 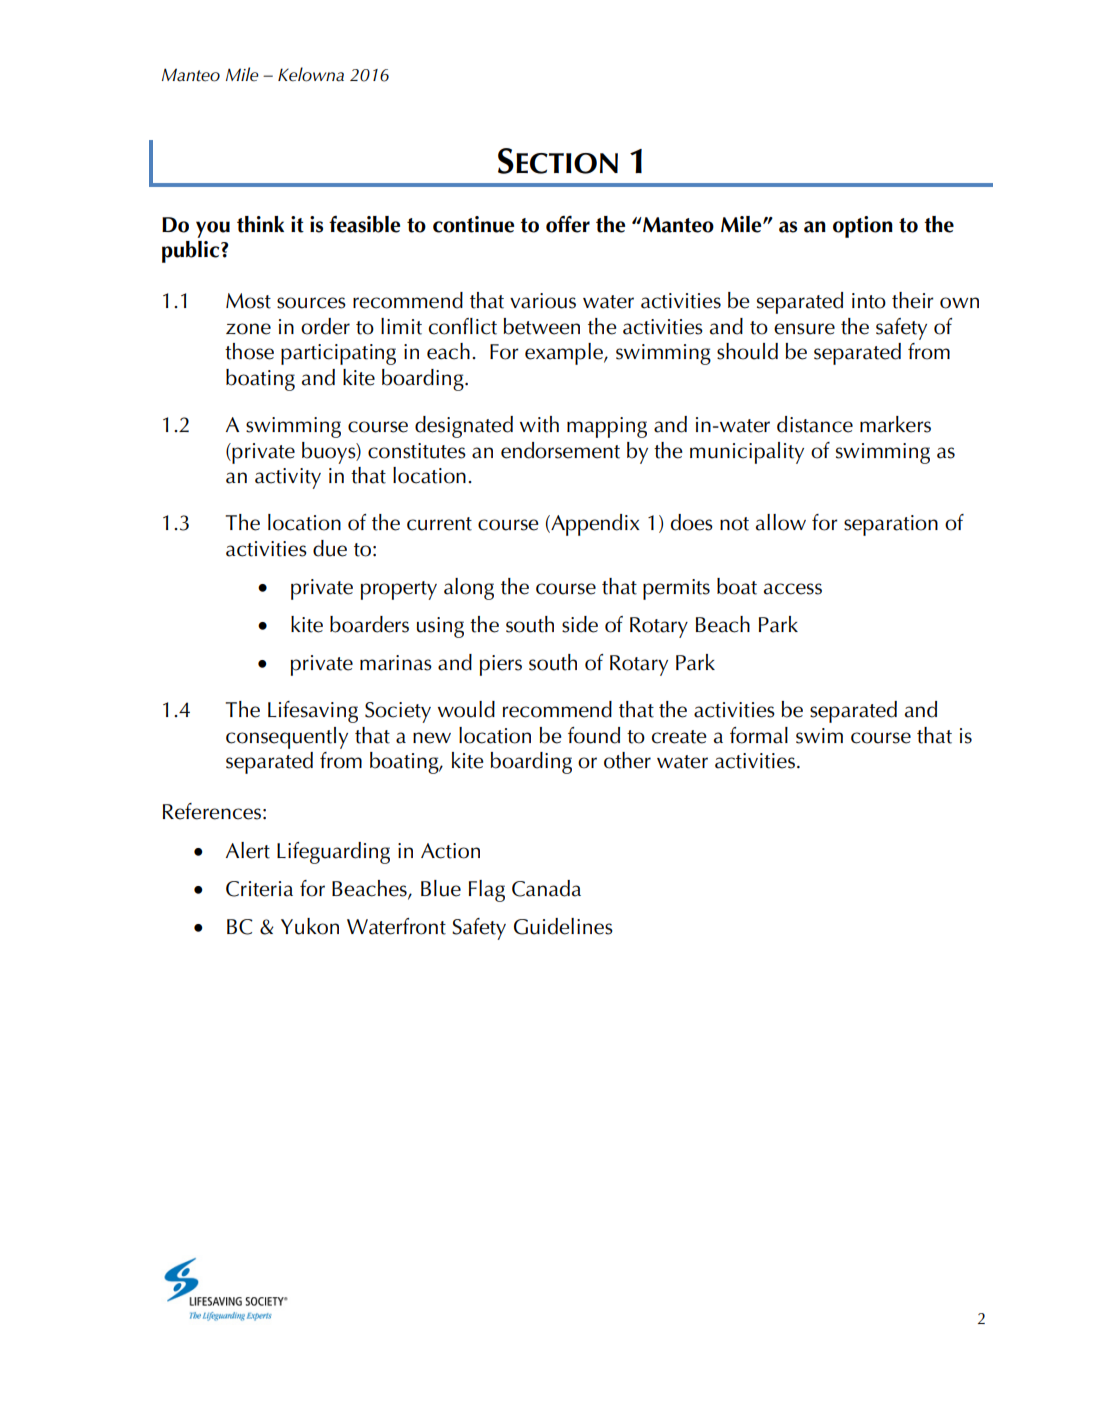 I want to click on endorsement, so click(x=560, y=450).
